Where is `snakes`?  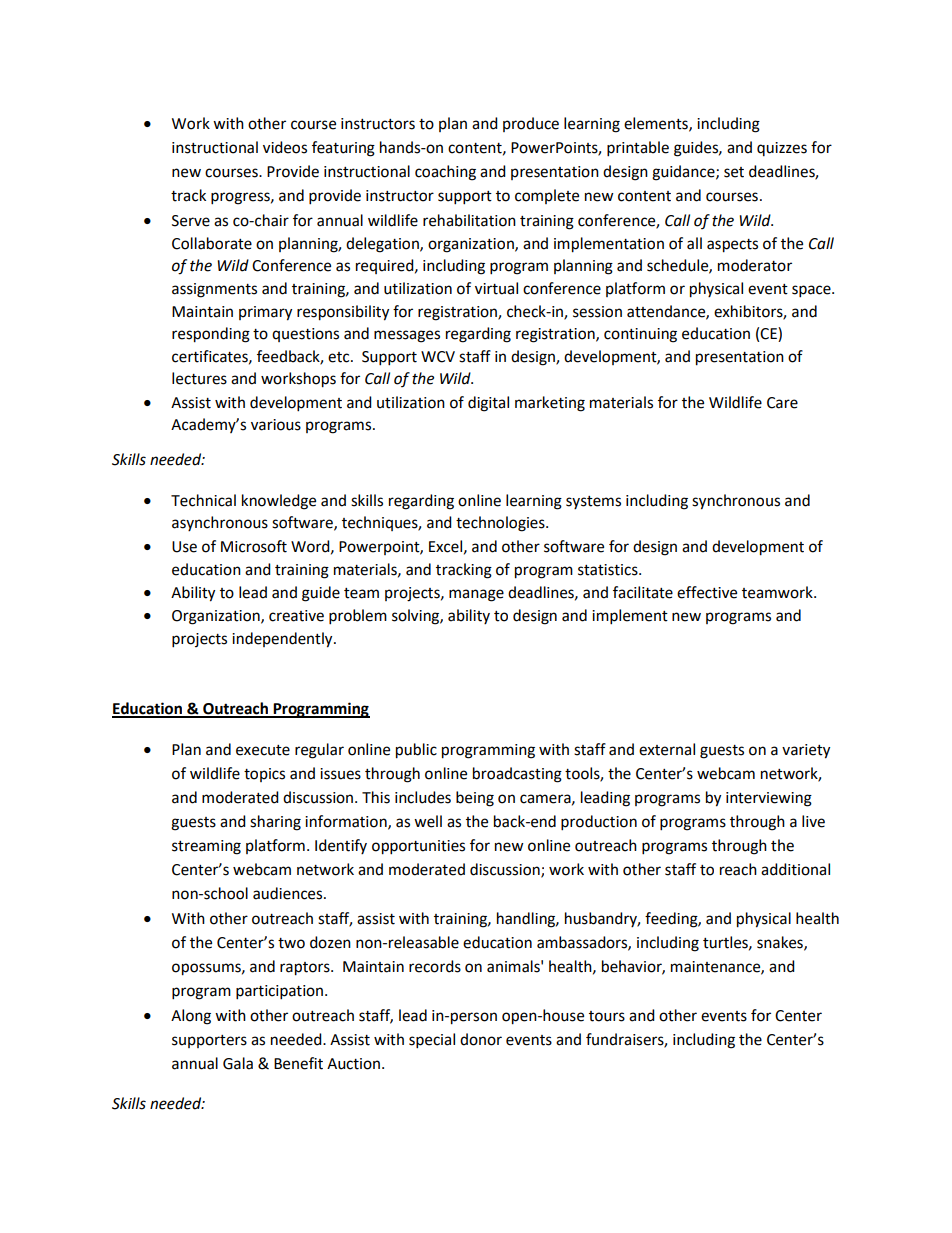
snakes is located at coordinates (781, 943).
